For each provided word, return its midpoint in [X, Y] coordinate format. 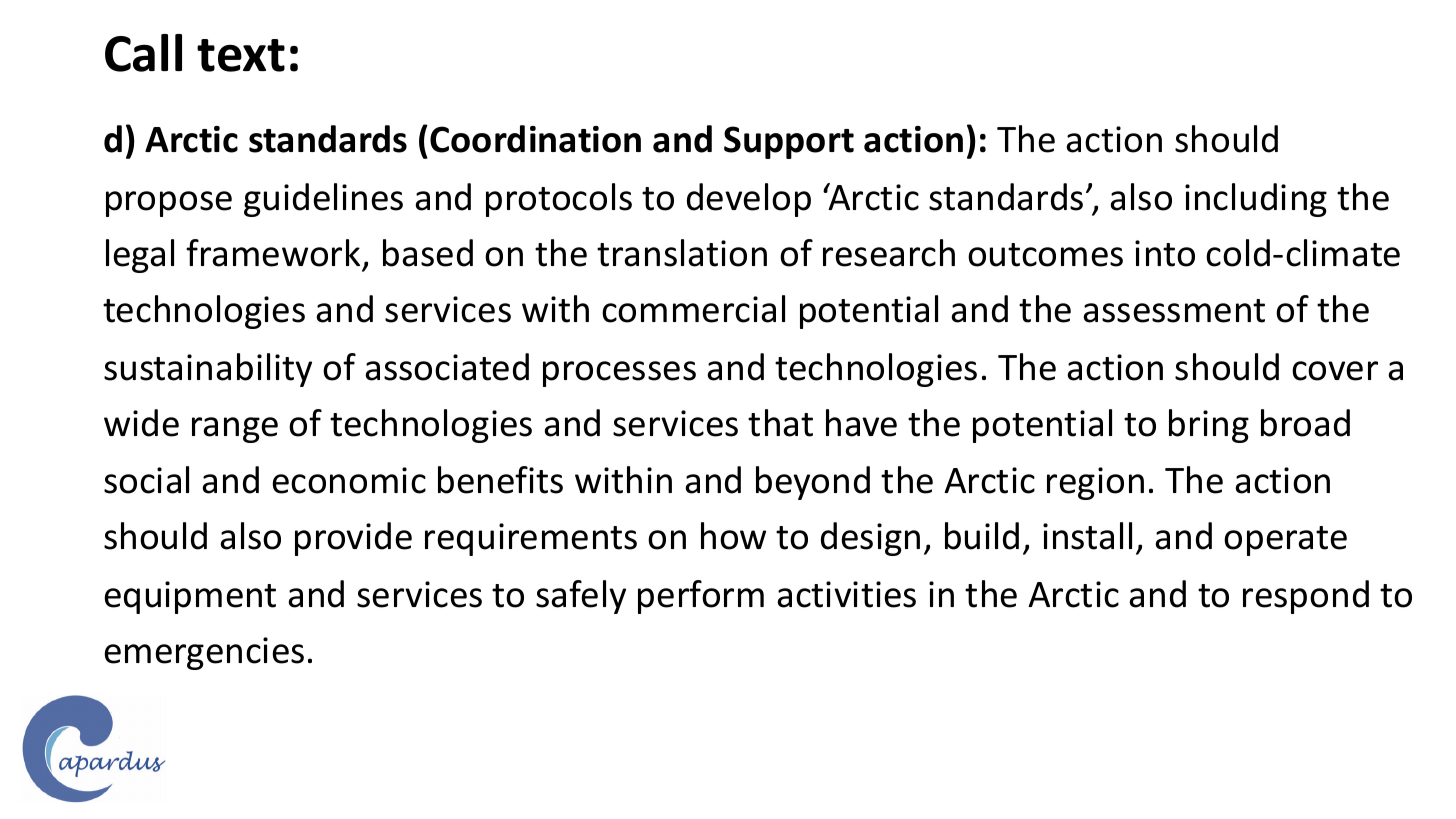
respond [1306, 597]
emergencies [204, 653]
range [235, 430]
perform [701, 597]
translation [682, 253]
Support [789, 142]
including [1256, 200]
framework [273, 253]
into [1165, 253]
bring [1209, 426]
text [241, 55]
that [780, 423]
